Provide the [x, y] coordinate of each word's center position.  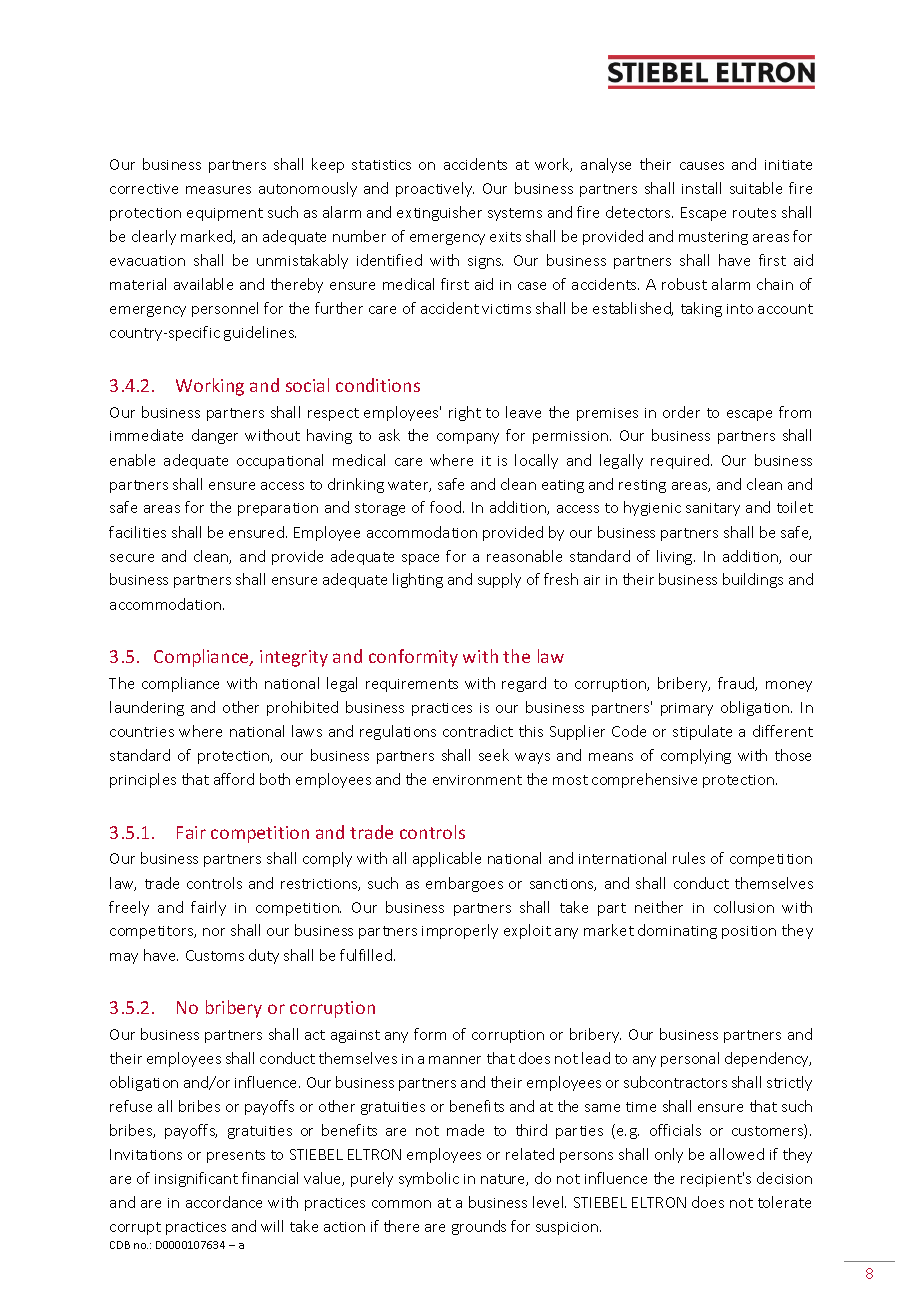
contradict [478, 731]
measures [218, 190]
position [749, 932]
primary [687, 709]
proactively [435, 189]
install [701, 188]
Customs [215, 955]
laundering [147, 708]
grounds [479, 1227]
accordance [224, 1202]
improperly [460, 931]
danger [215, 436]
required [681, 461]
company [468, 438]
